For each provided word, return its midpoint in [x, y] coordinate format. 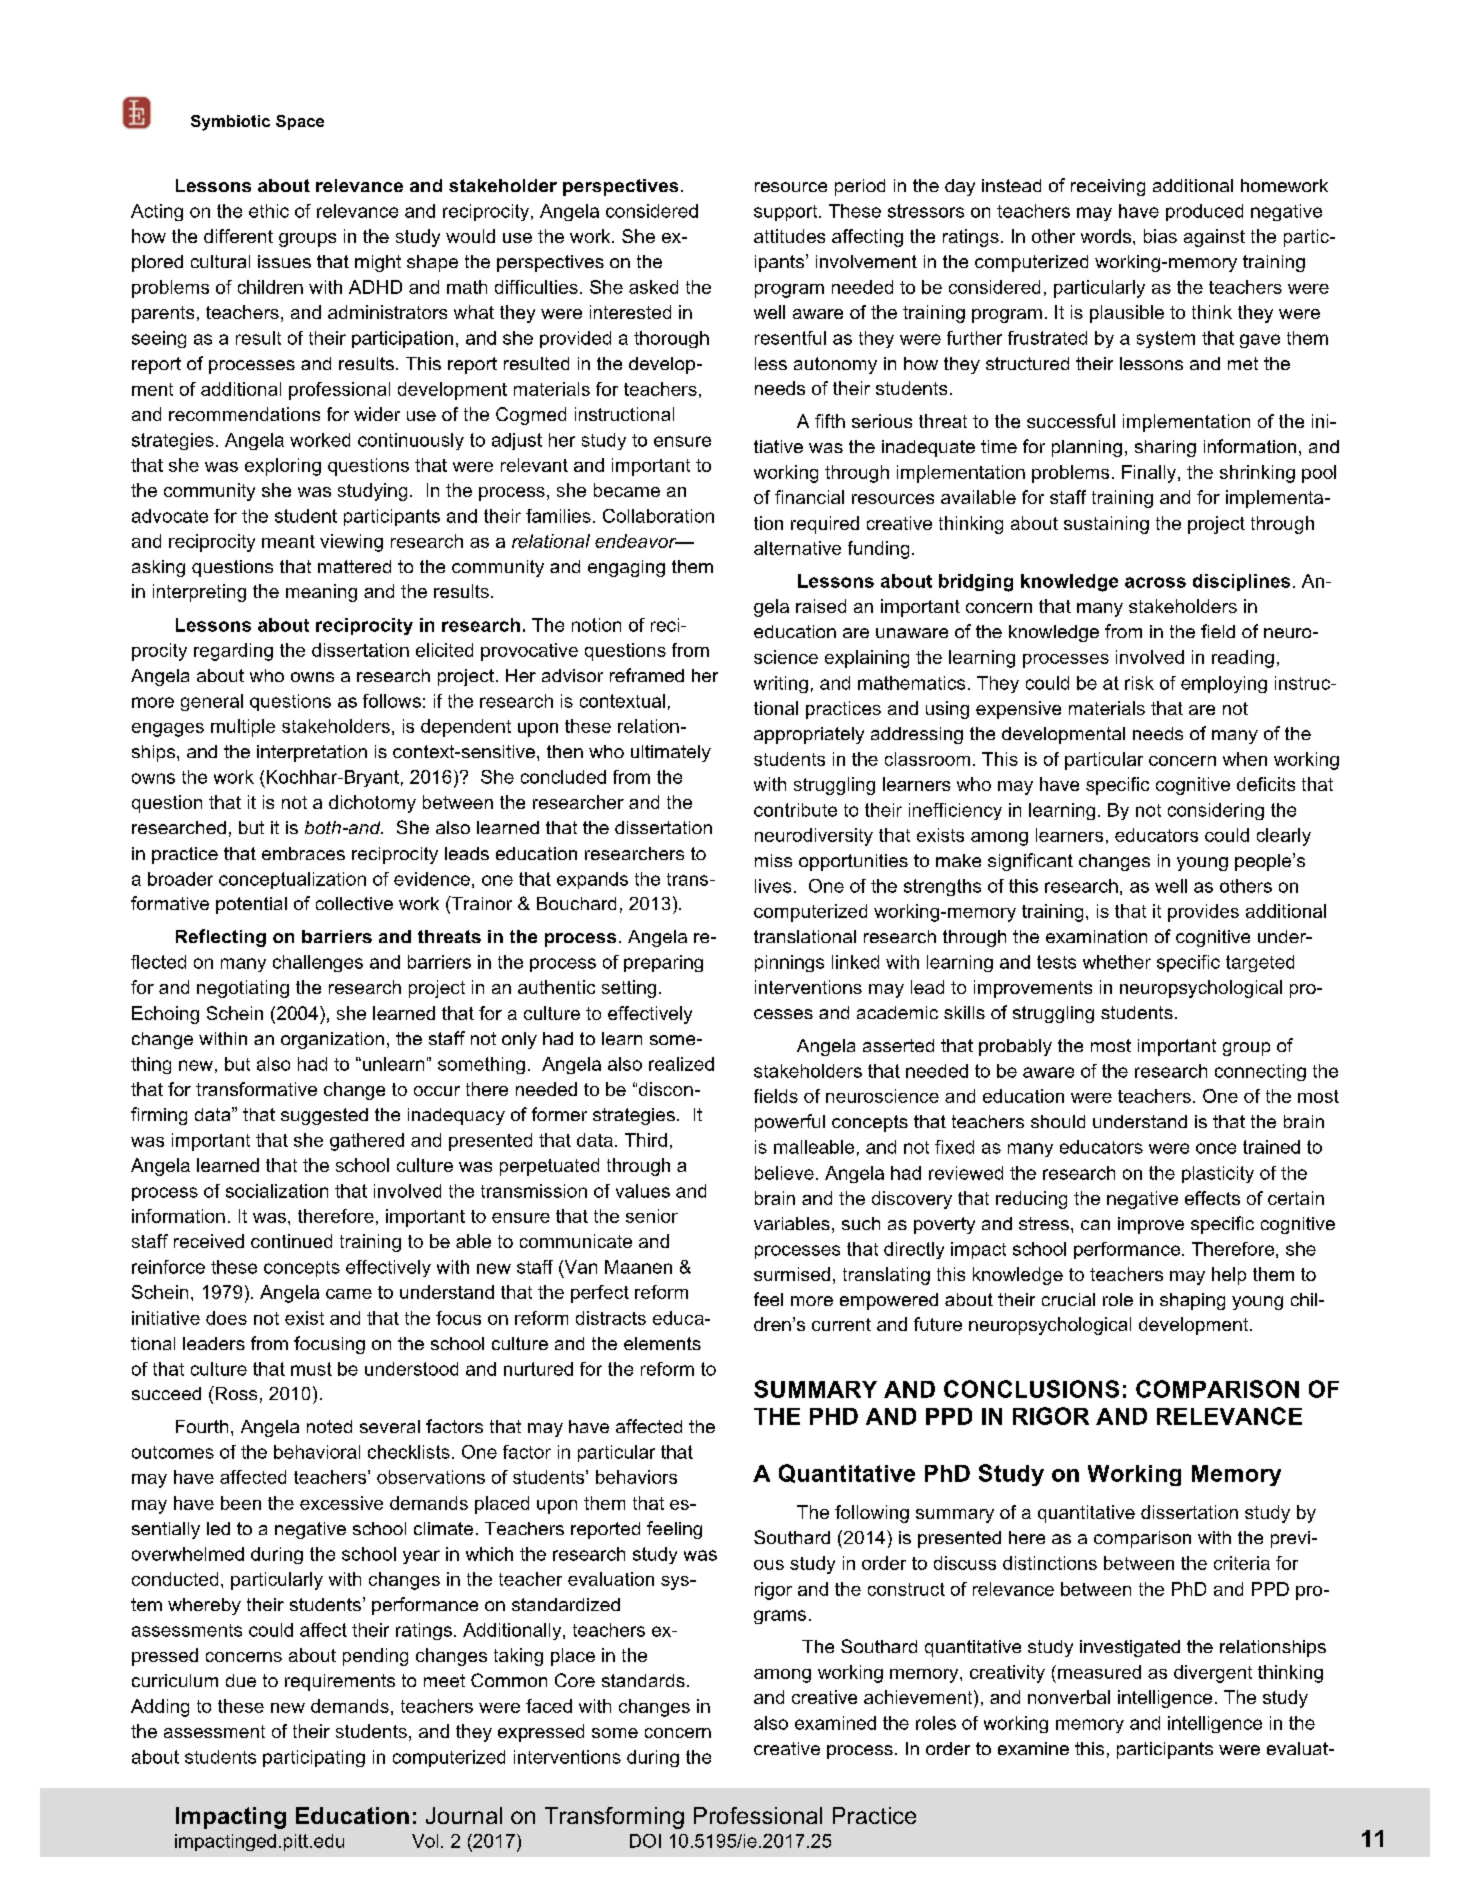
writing [781, 684]
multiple [243, 728]
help [1229, 1276]
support [787, 213]
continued [291, 1241]
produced [1204, 212]
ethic [269, 211]
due [241, 1680]
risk [1139, 683]
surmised [792, 1274]
